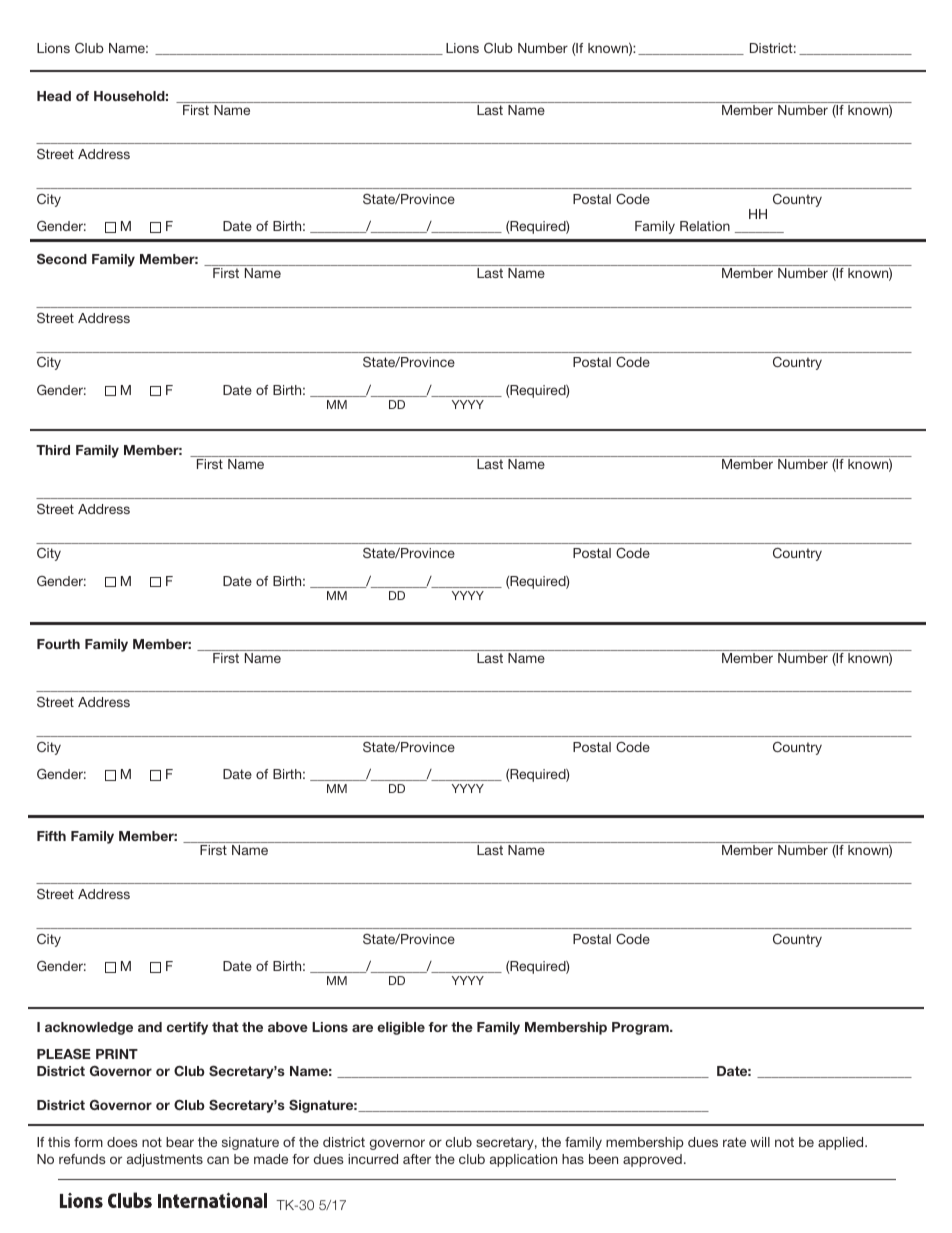  Describe the element at coordinates (58, 644) in the document. I see `Fourth` at that location.
